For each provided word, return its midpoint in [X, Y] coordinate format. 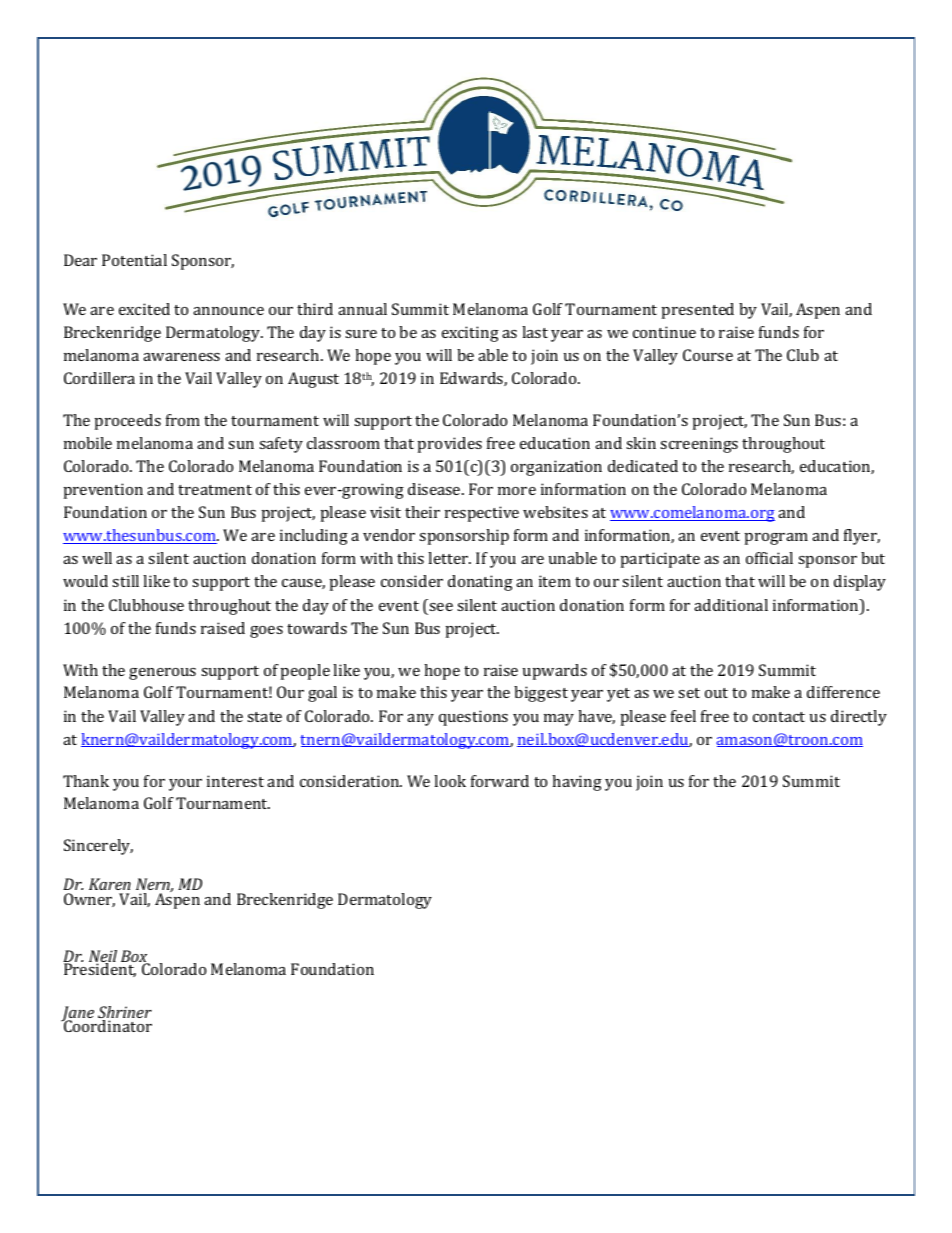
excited [144, 309]
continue [664, 332]
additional [731, 605]
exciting [470, 334]
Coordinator [107, 1025]
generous [162, 674]
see [441, 607]
